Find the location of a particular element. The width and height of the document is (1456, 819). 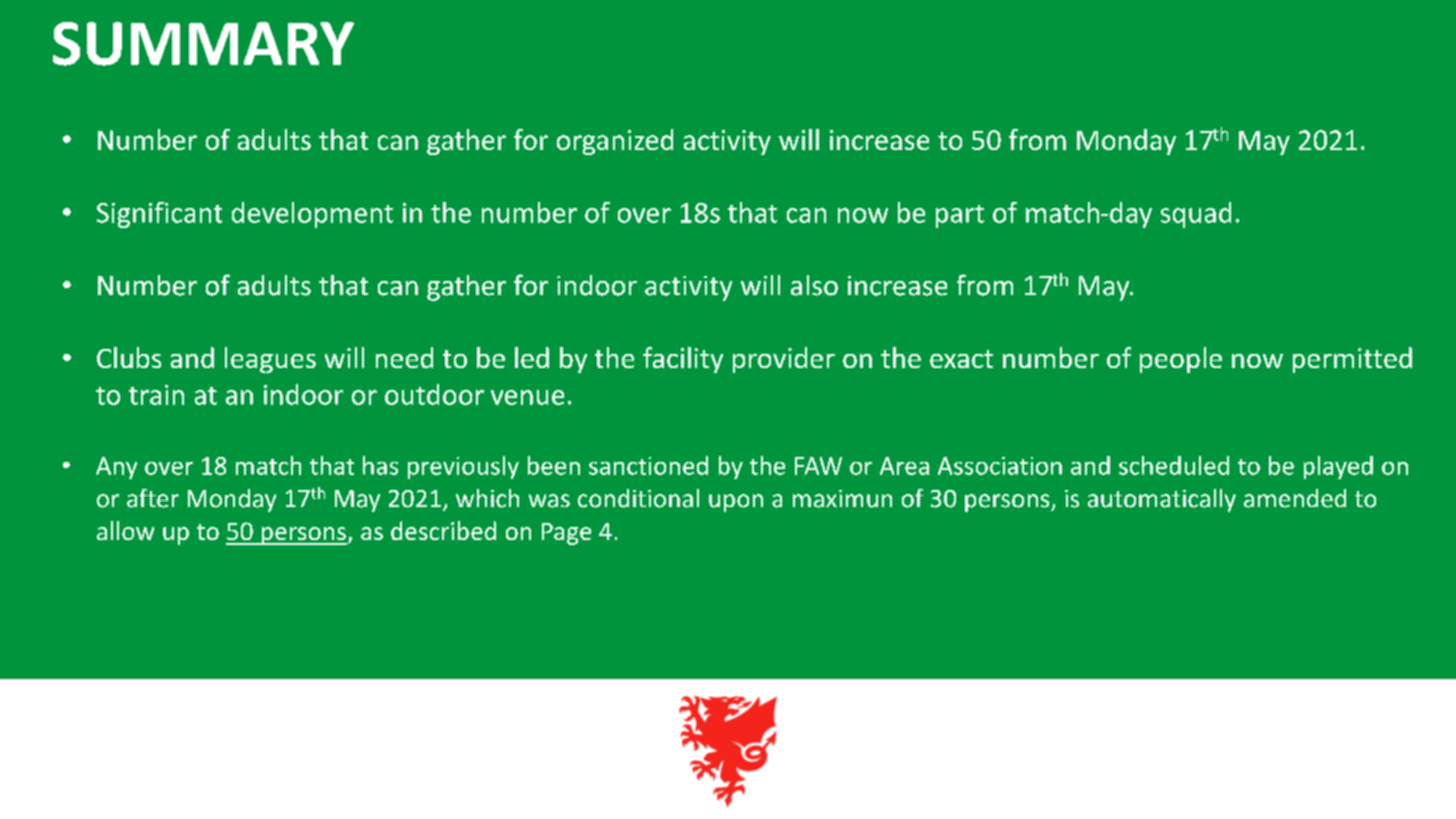

SUMMARY is located at coordinates (203, 44).
